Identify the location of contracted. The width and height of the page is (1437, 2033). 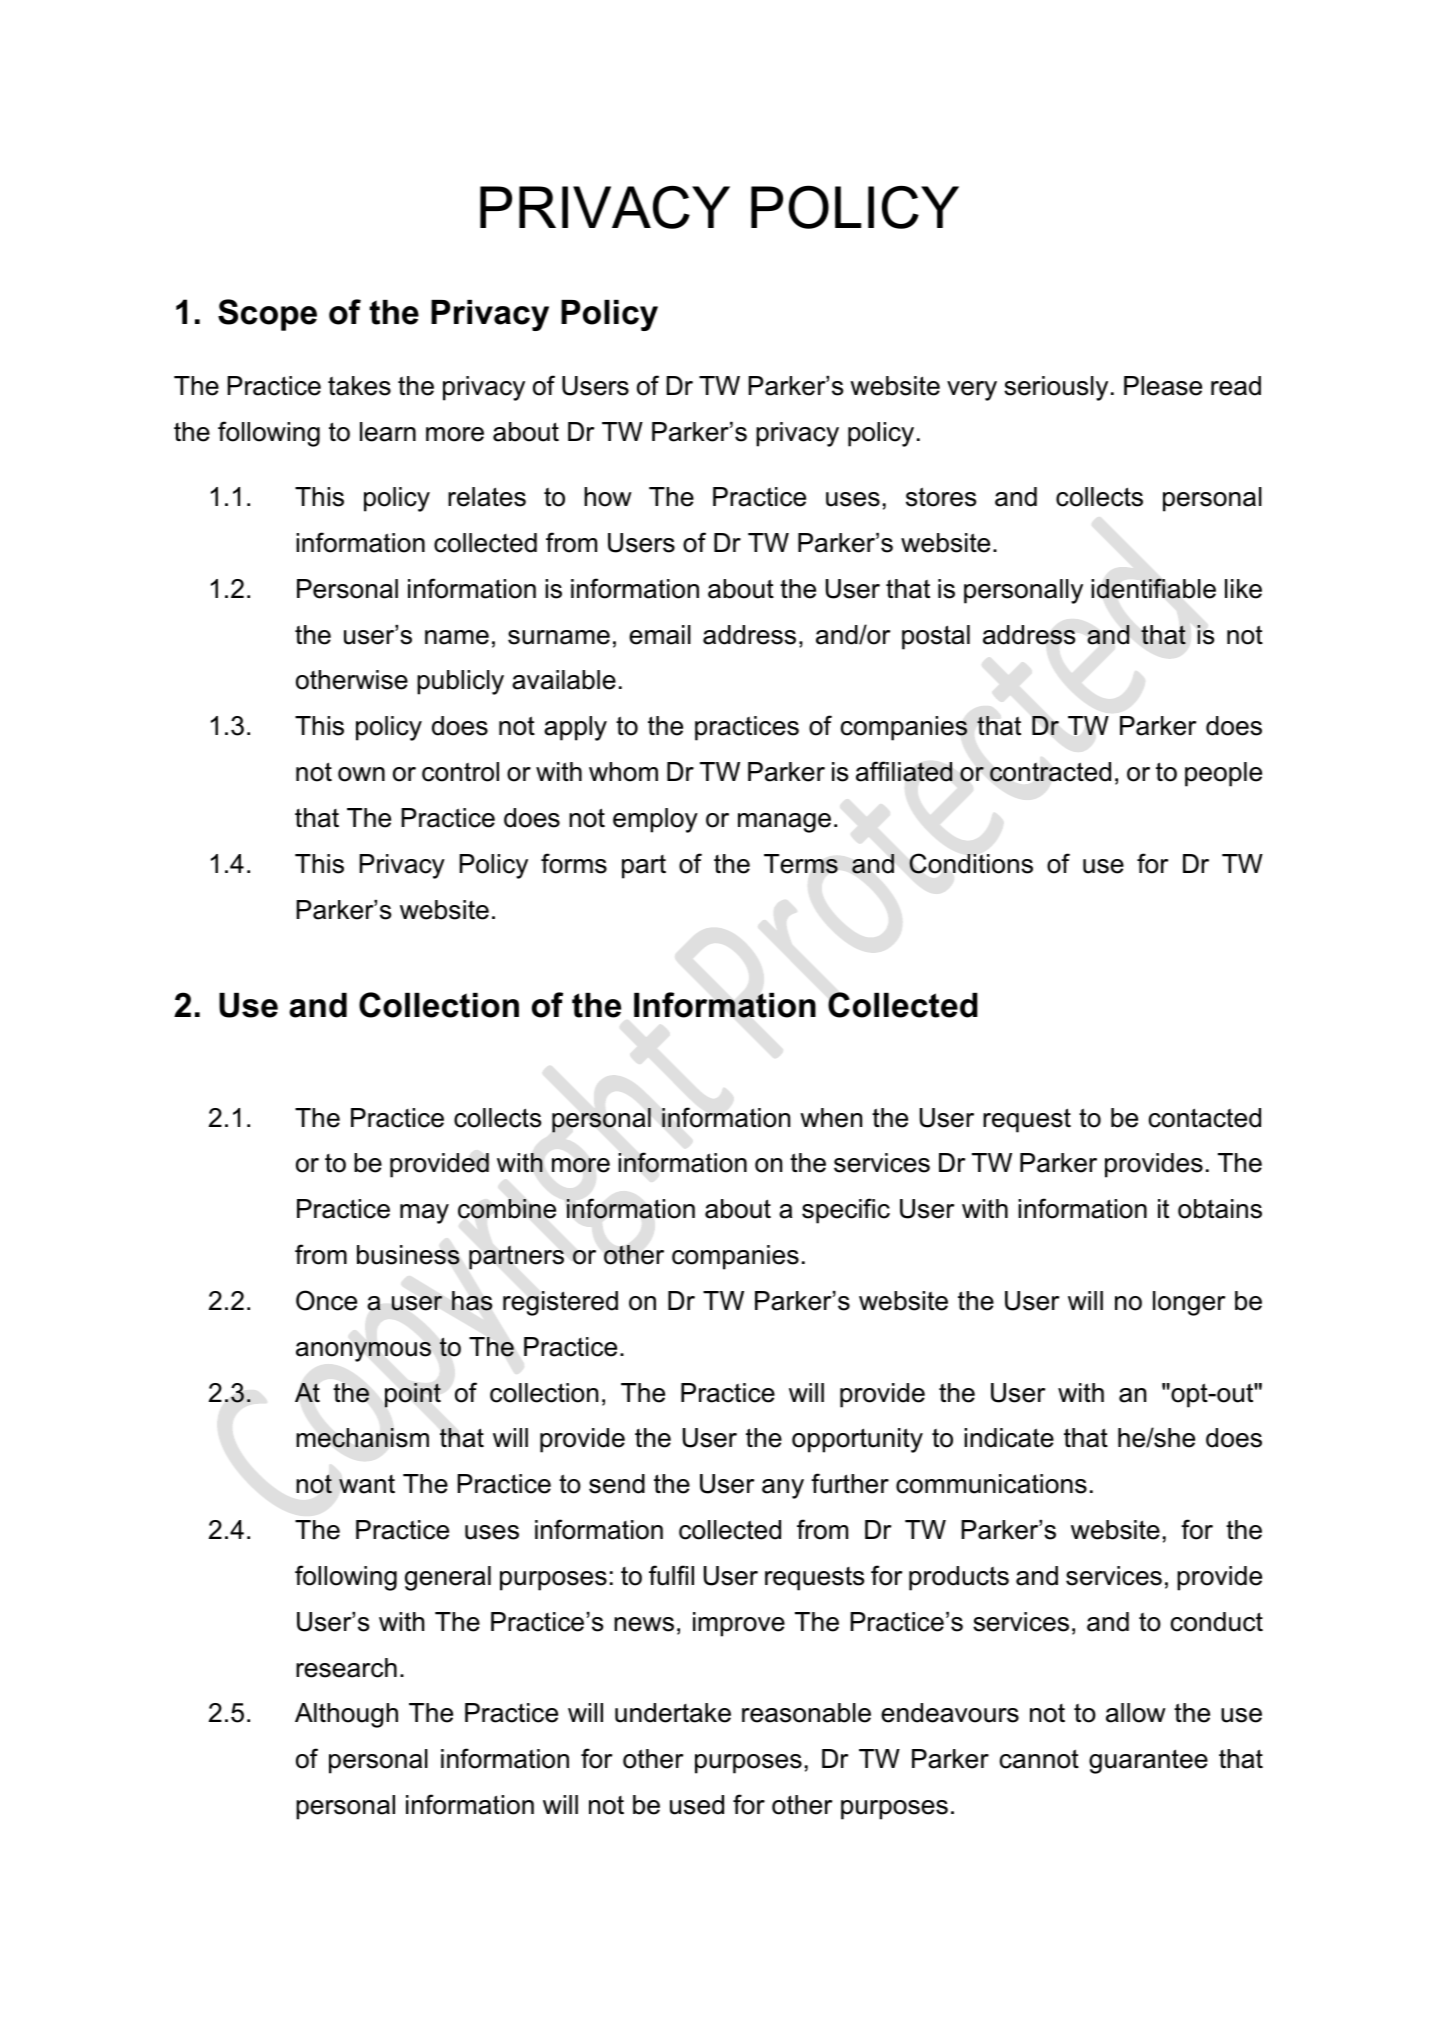
(1050, 772).
